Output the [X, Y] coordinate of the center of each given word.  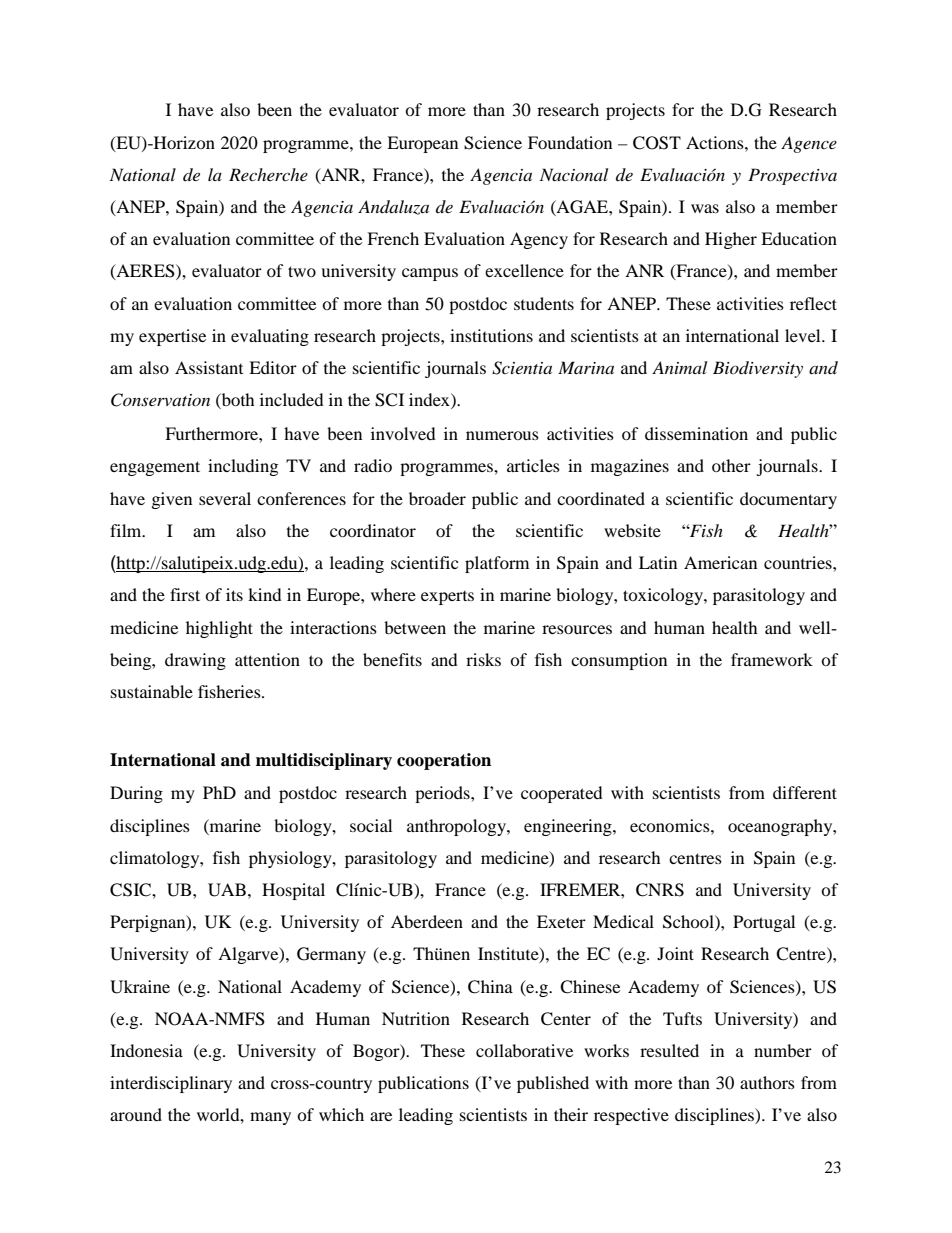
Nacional [574, 174]
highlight [219, 629]
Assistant [209, 367]
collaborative [524, 1050]
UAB [227, 890]
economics [671, 825]
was [705, 208]
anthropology [457, 827]
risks [483, 659]
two [302, 271]
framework [772, 659]
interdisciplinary [171, 1084]
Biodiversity [758, 369]
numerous [502, 435]
